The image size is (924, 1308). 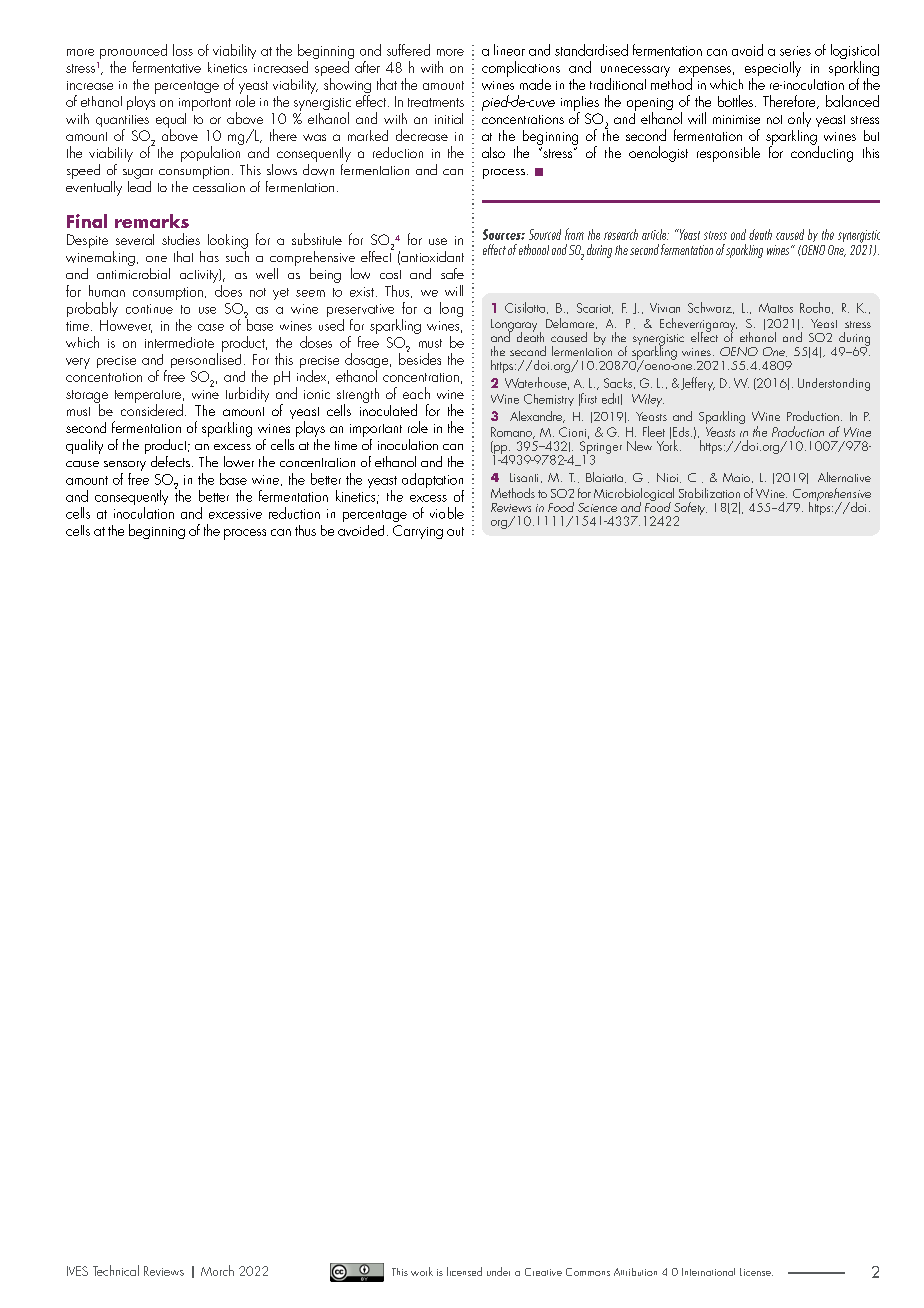 What do you see at coordinates (708, 1272) in the document?
I see `International` at bounding box center [708, 1272].
